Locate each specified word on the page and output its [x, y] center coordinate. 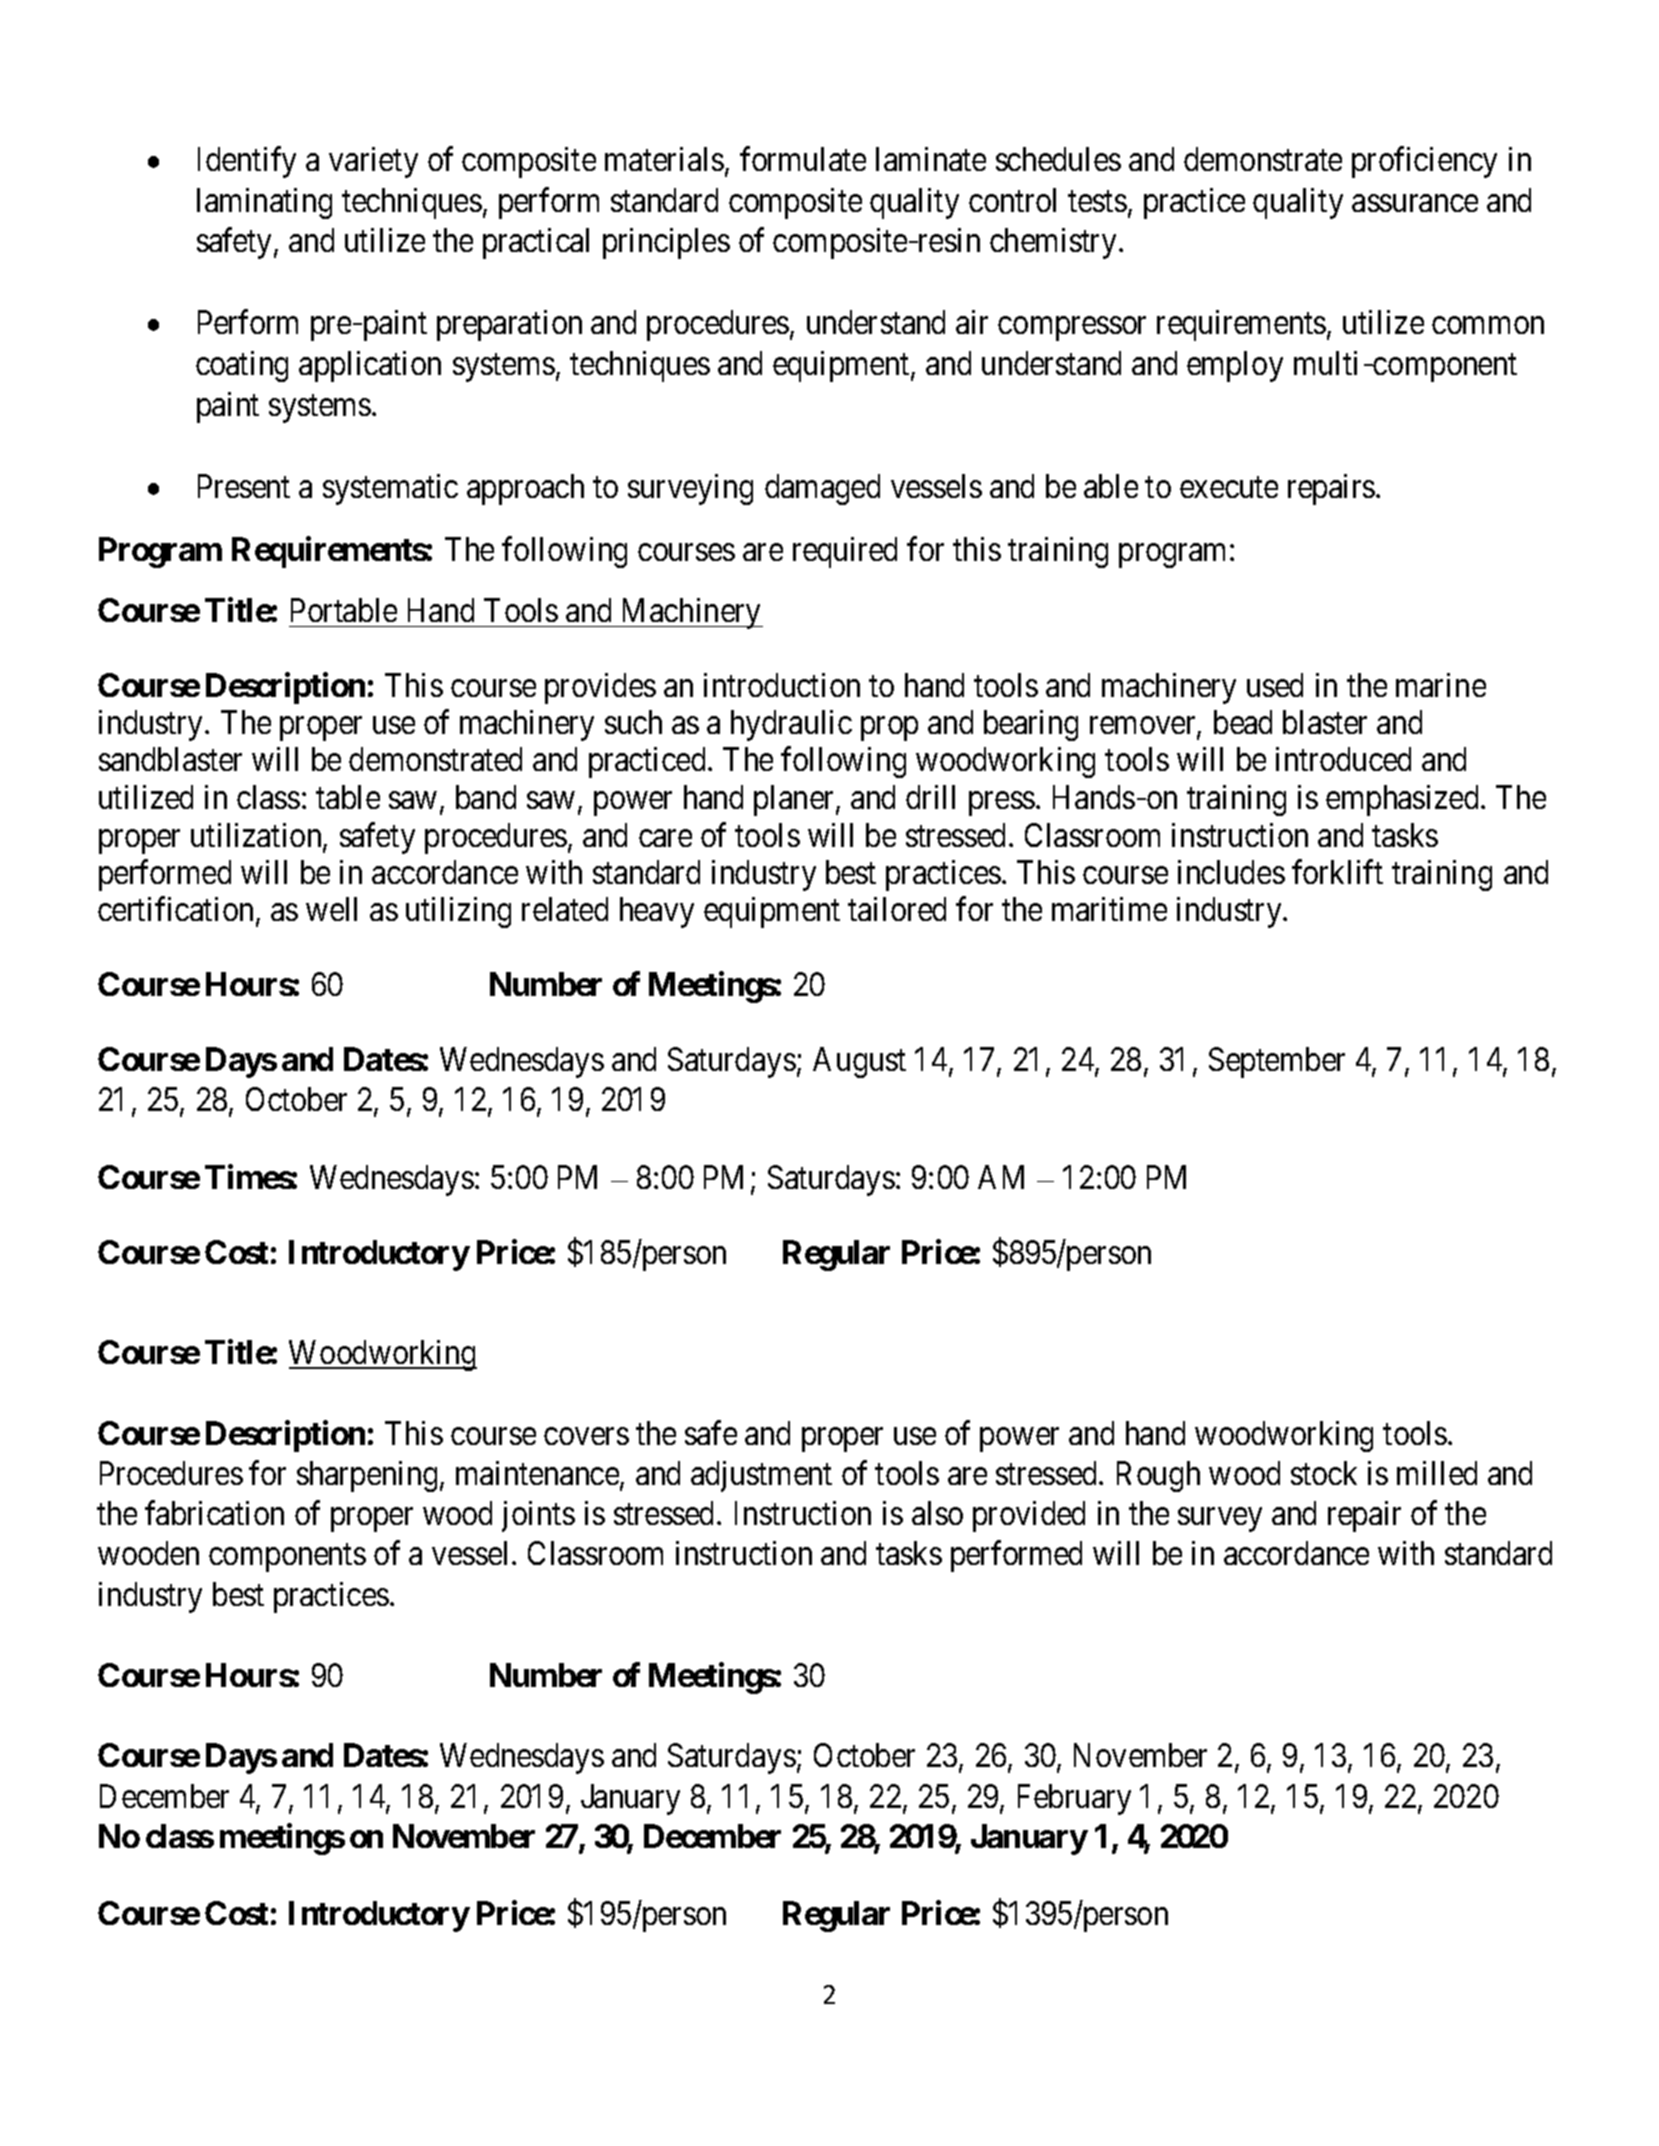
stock [1324, 1473]
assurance [1415, 203]
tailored [897, 909]
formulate [803, 159]
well [331, 909]
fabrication [214, 1513]
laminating [264, 203]
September [1277, 1062]
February [1074, 1799]
